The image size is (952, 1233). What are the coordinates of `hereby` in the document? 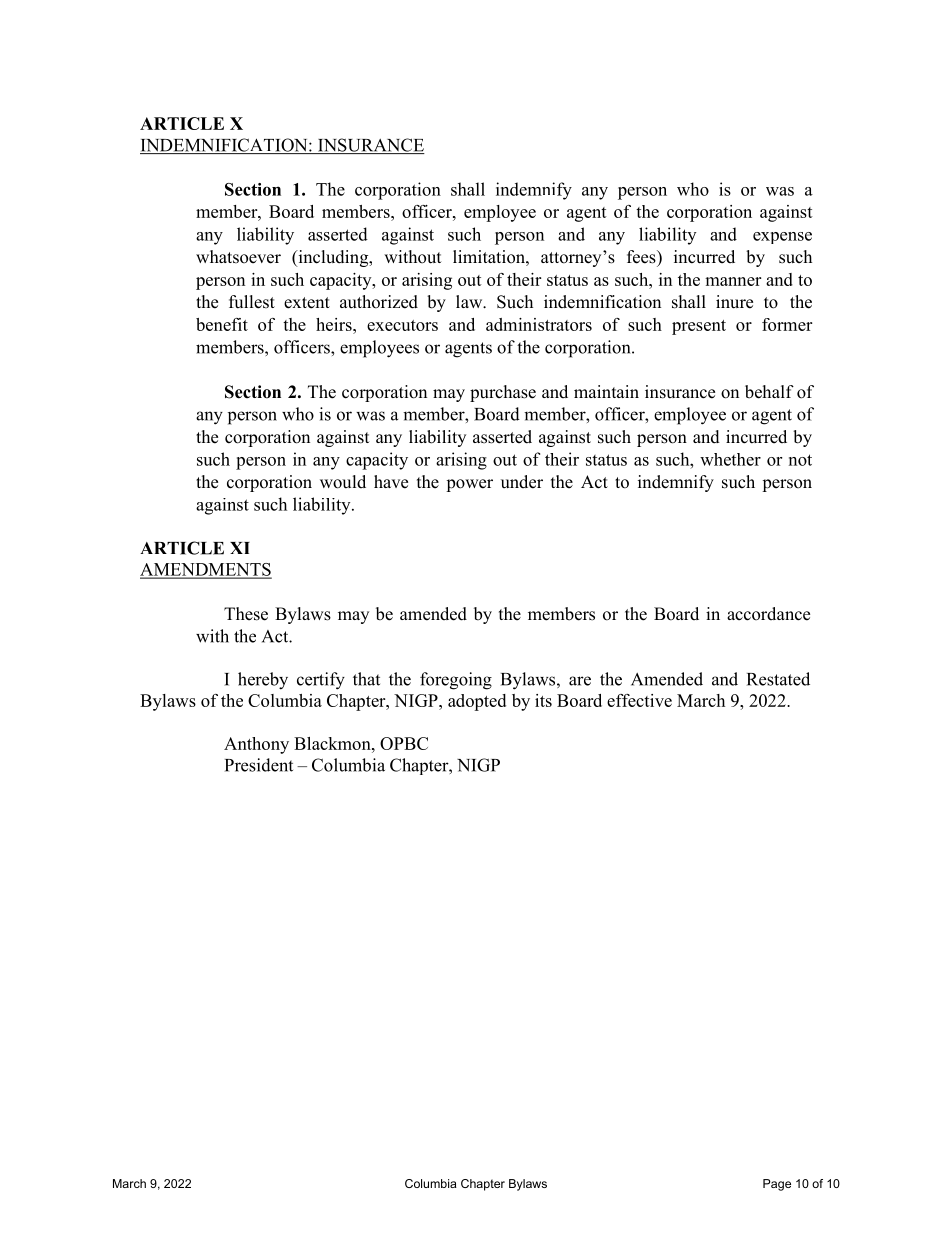 It's located at (263, 681).
